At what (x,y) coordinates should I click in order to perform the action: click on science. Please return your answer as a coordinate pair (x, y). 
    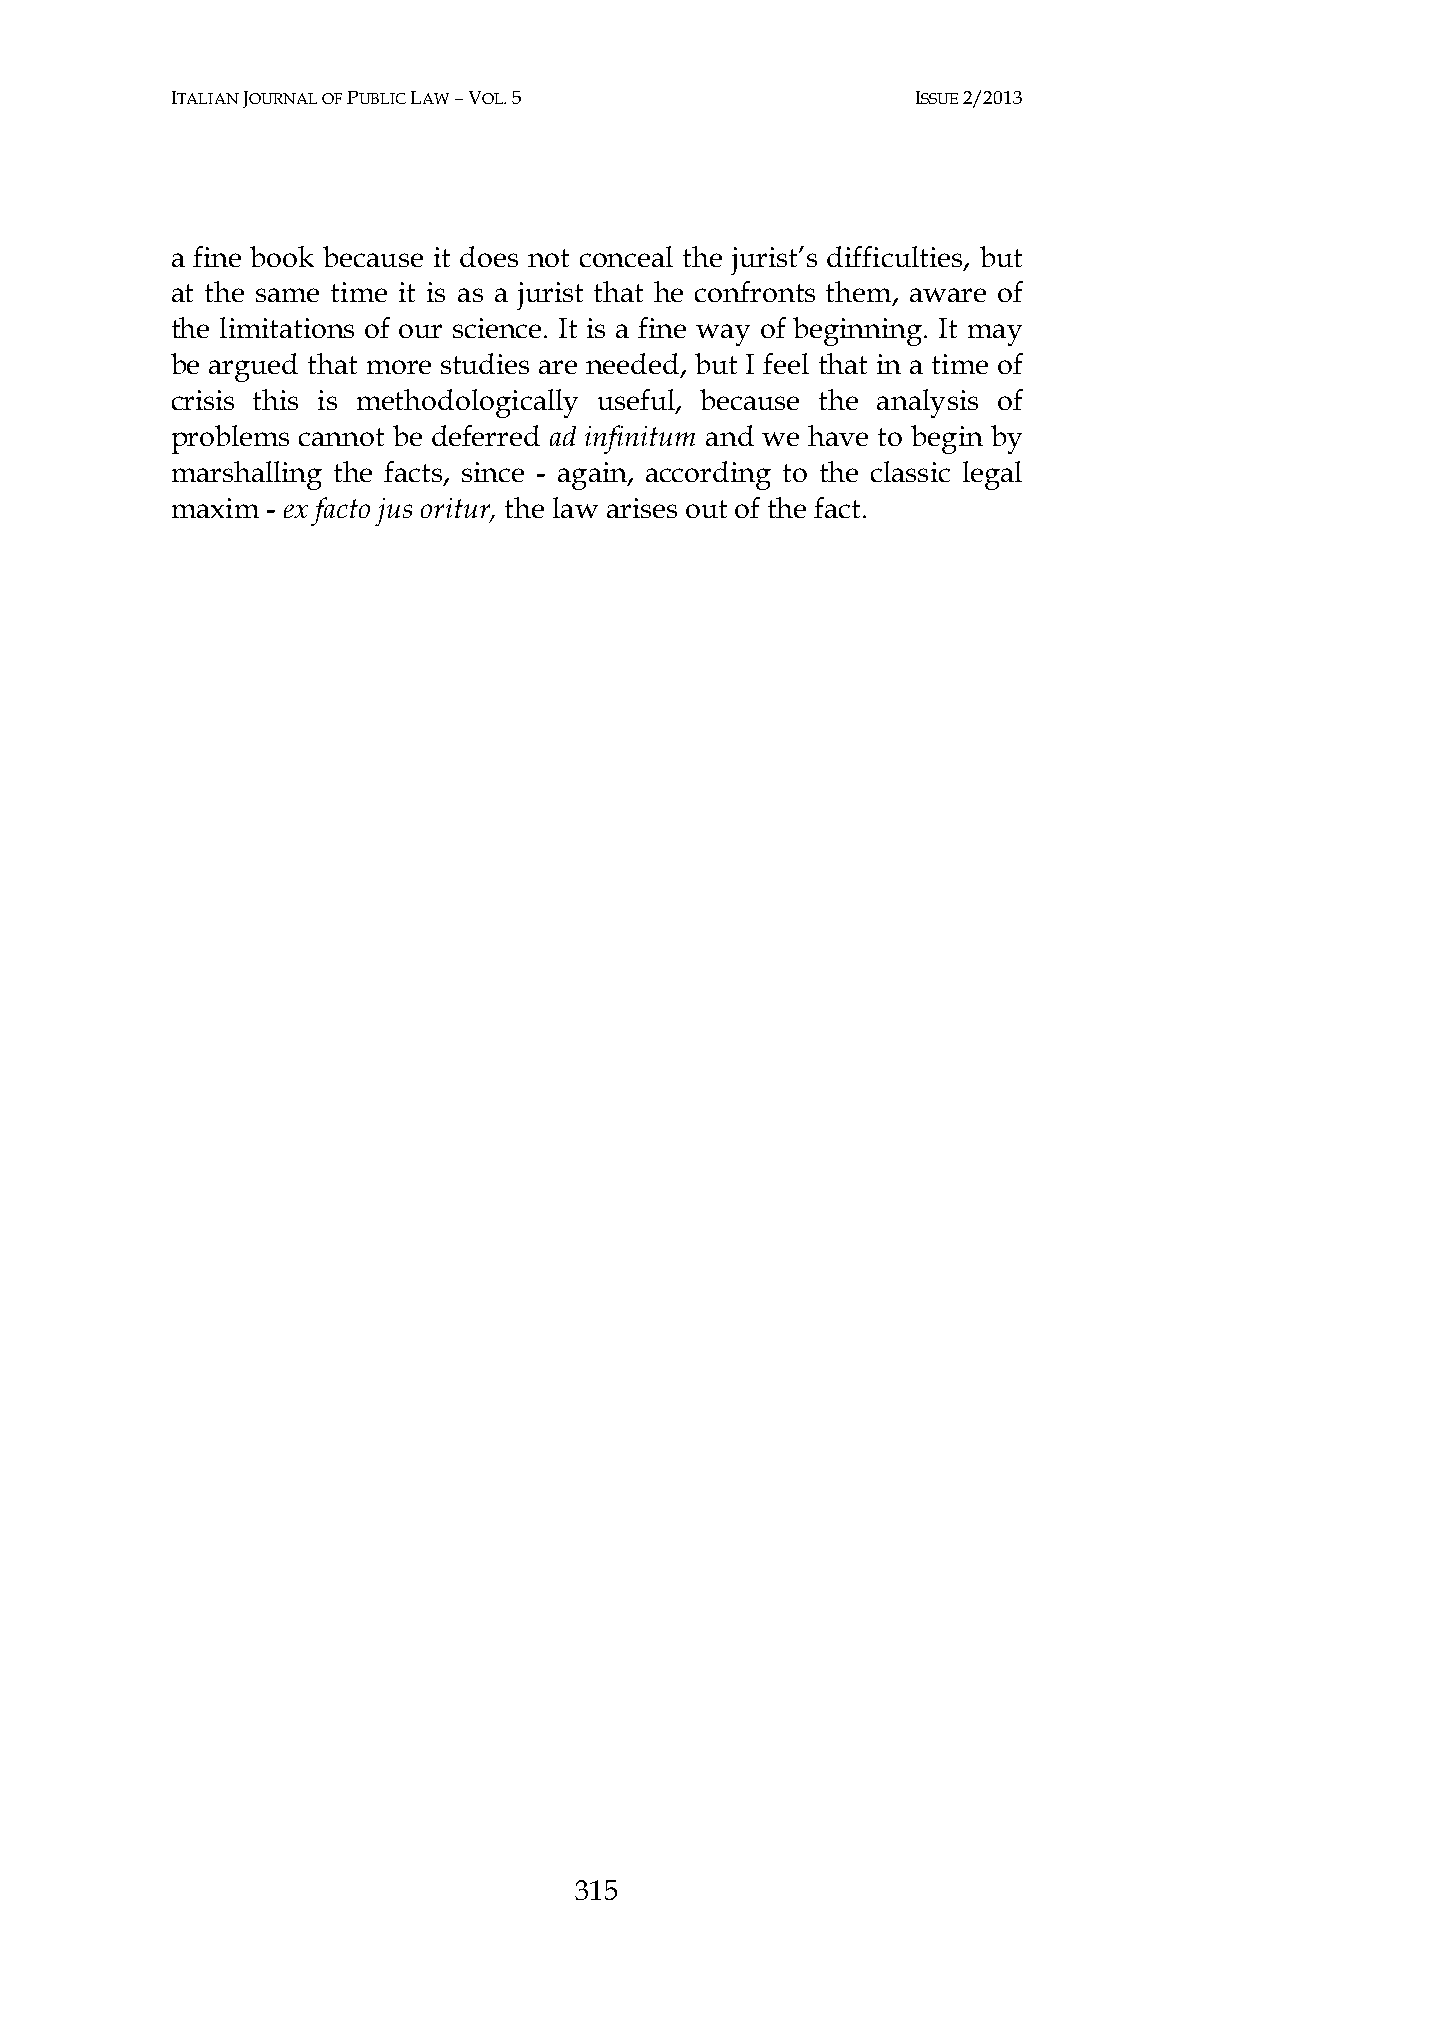
    Looking at the image, I should click on (497, 328).
